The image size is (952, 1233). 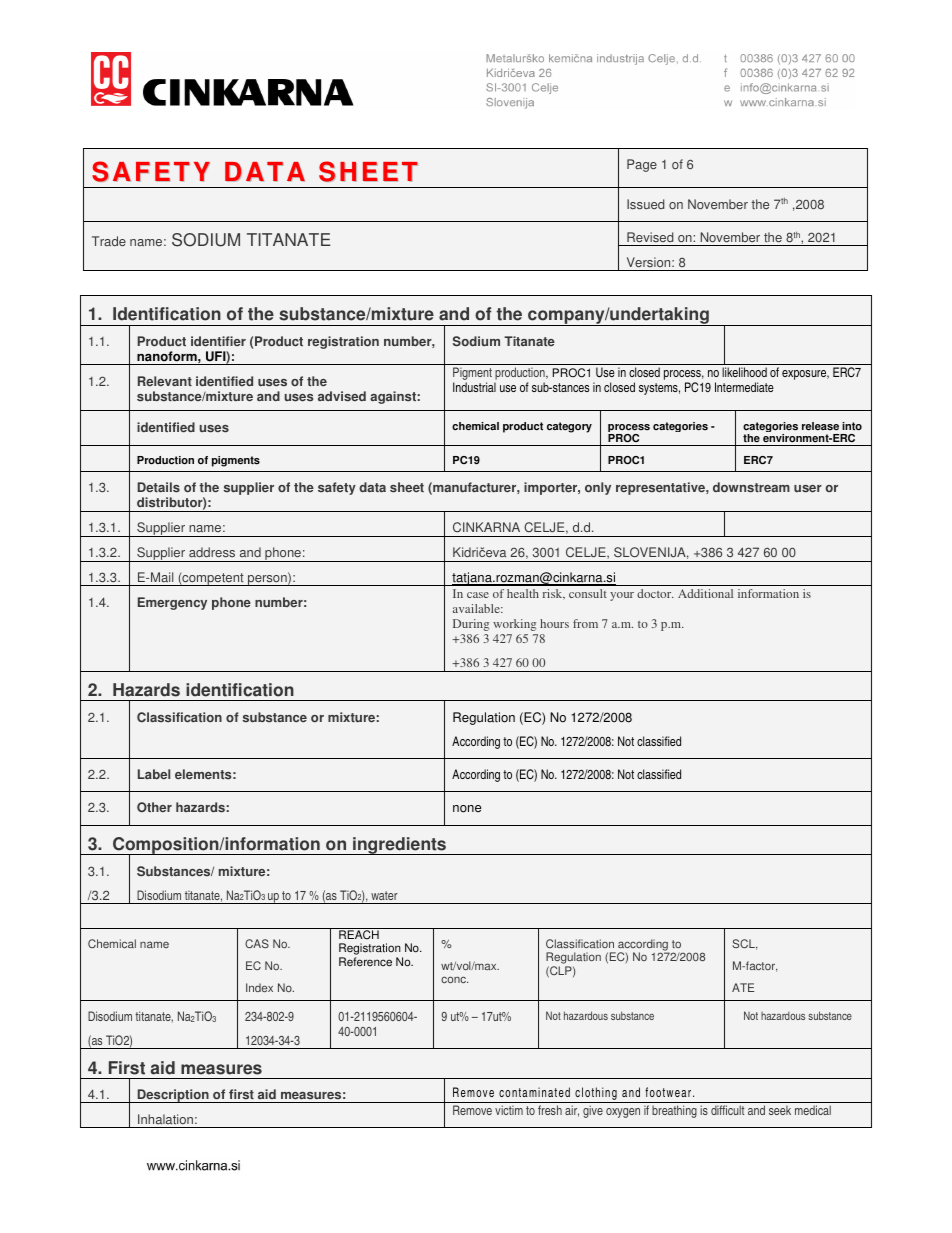 What do you see at coordinates (474, 387) in the page?
I see `Industrial` at bounding box center [474, 387].
